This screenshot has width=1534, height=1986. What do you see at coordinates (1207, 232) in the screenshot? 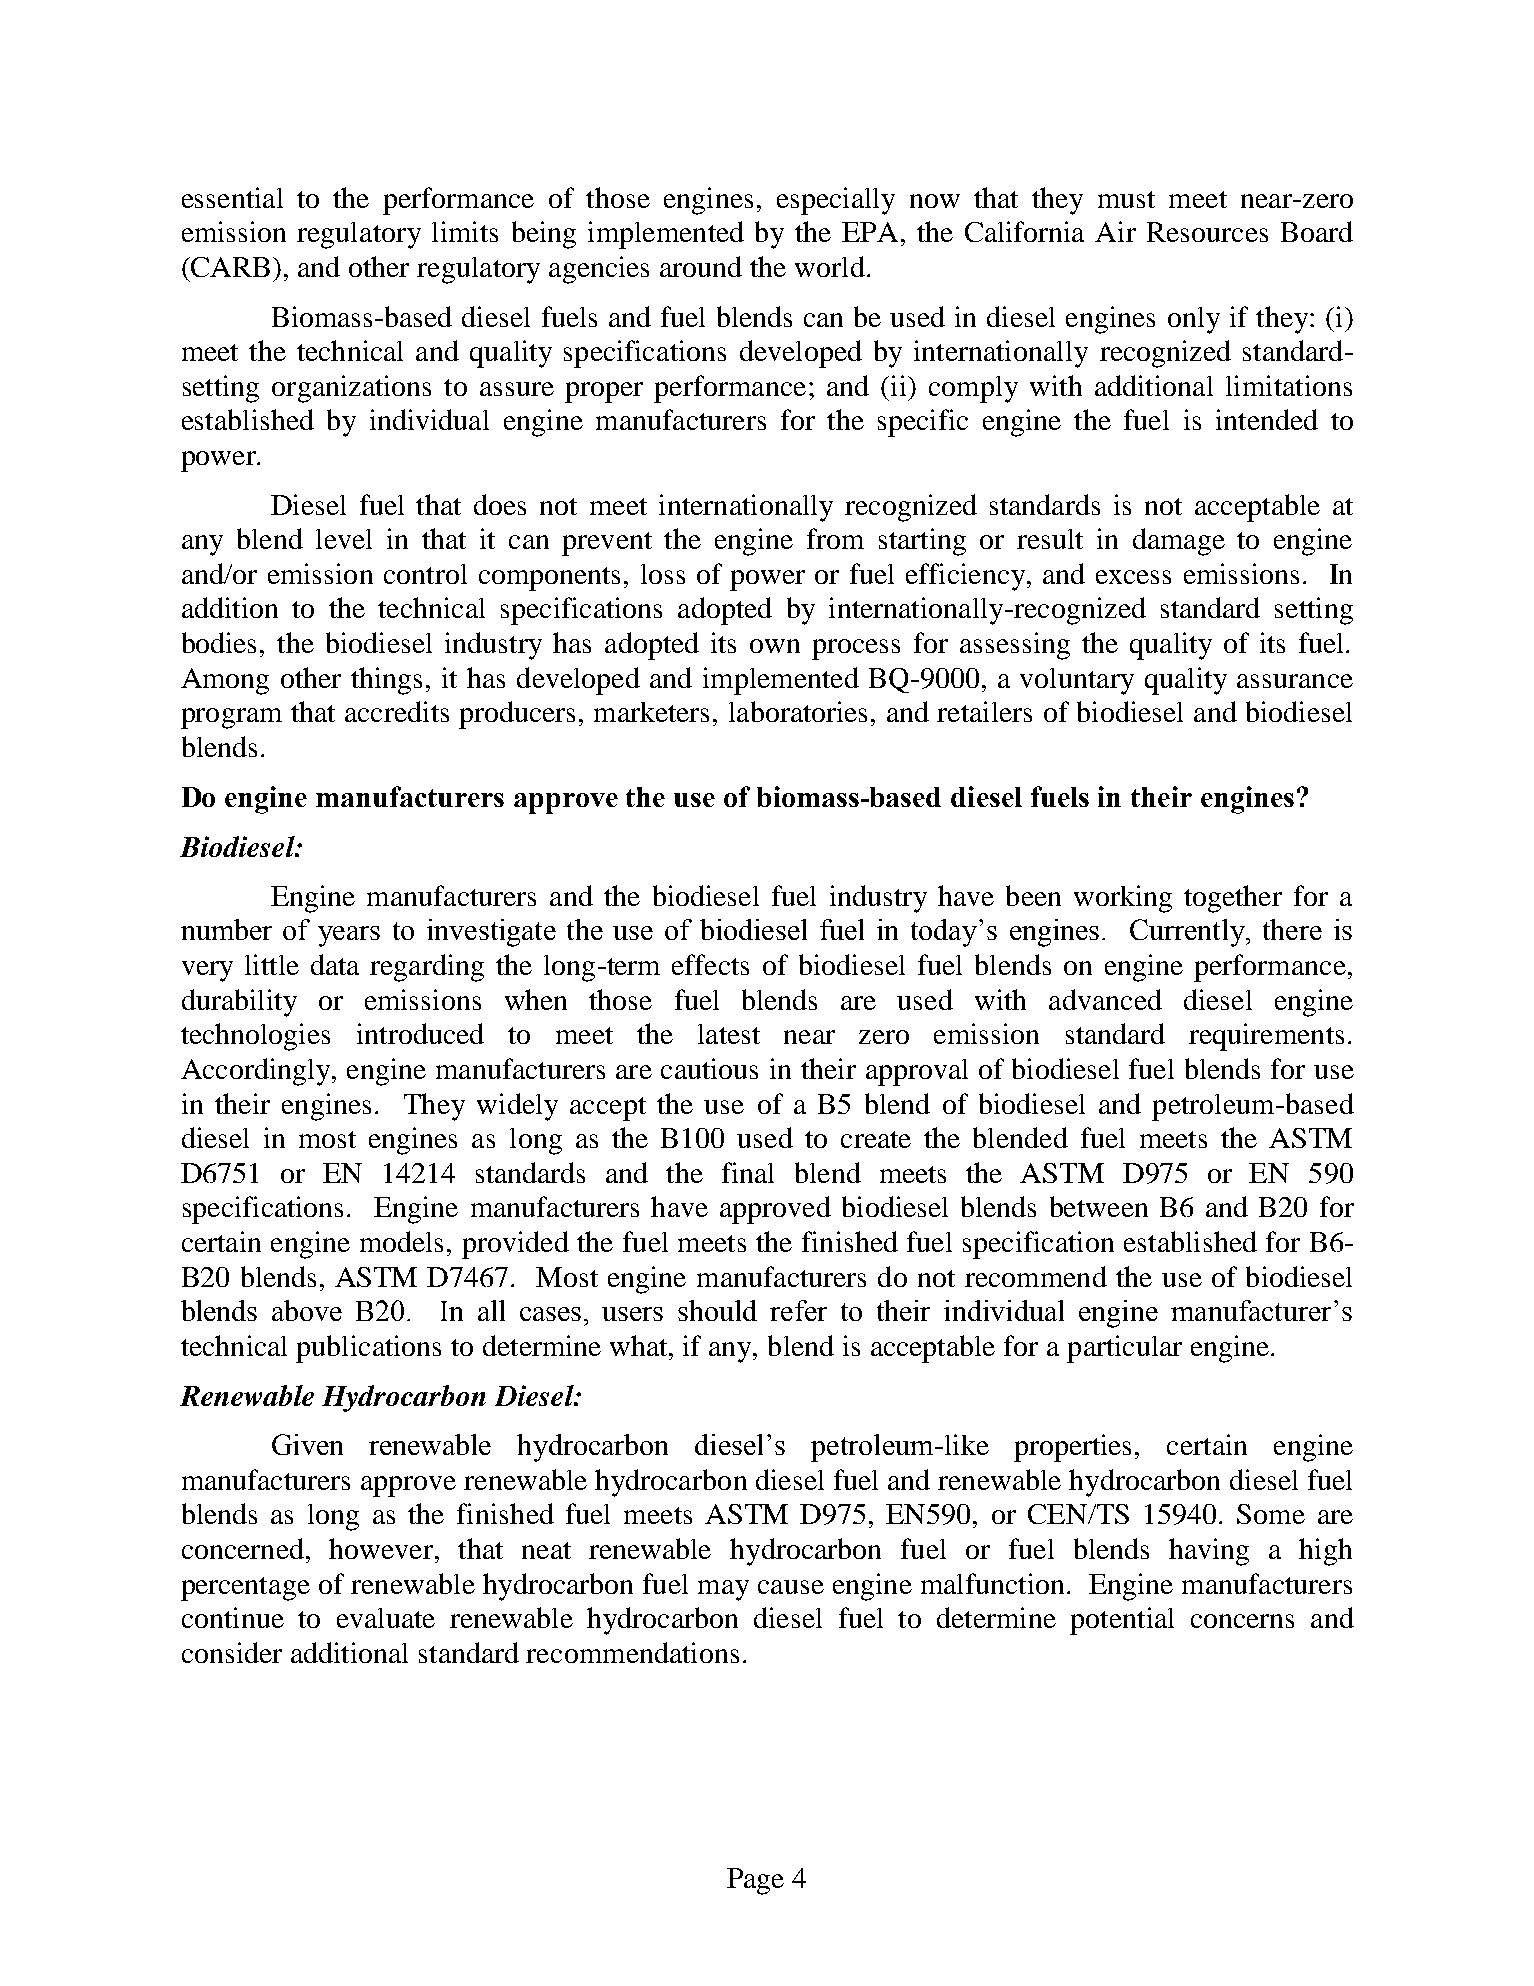
I see `Resources` at bounding box center [1207, 232].
